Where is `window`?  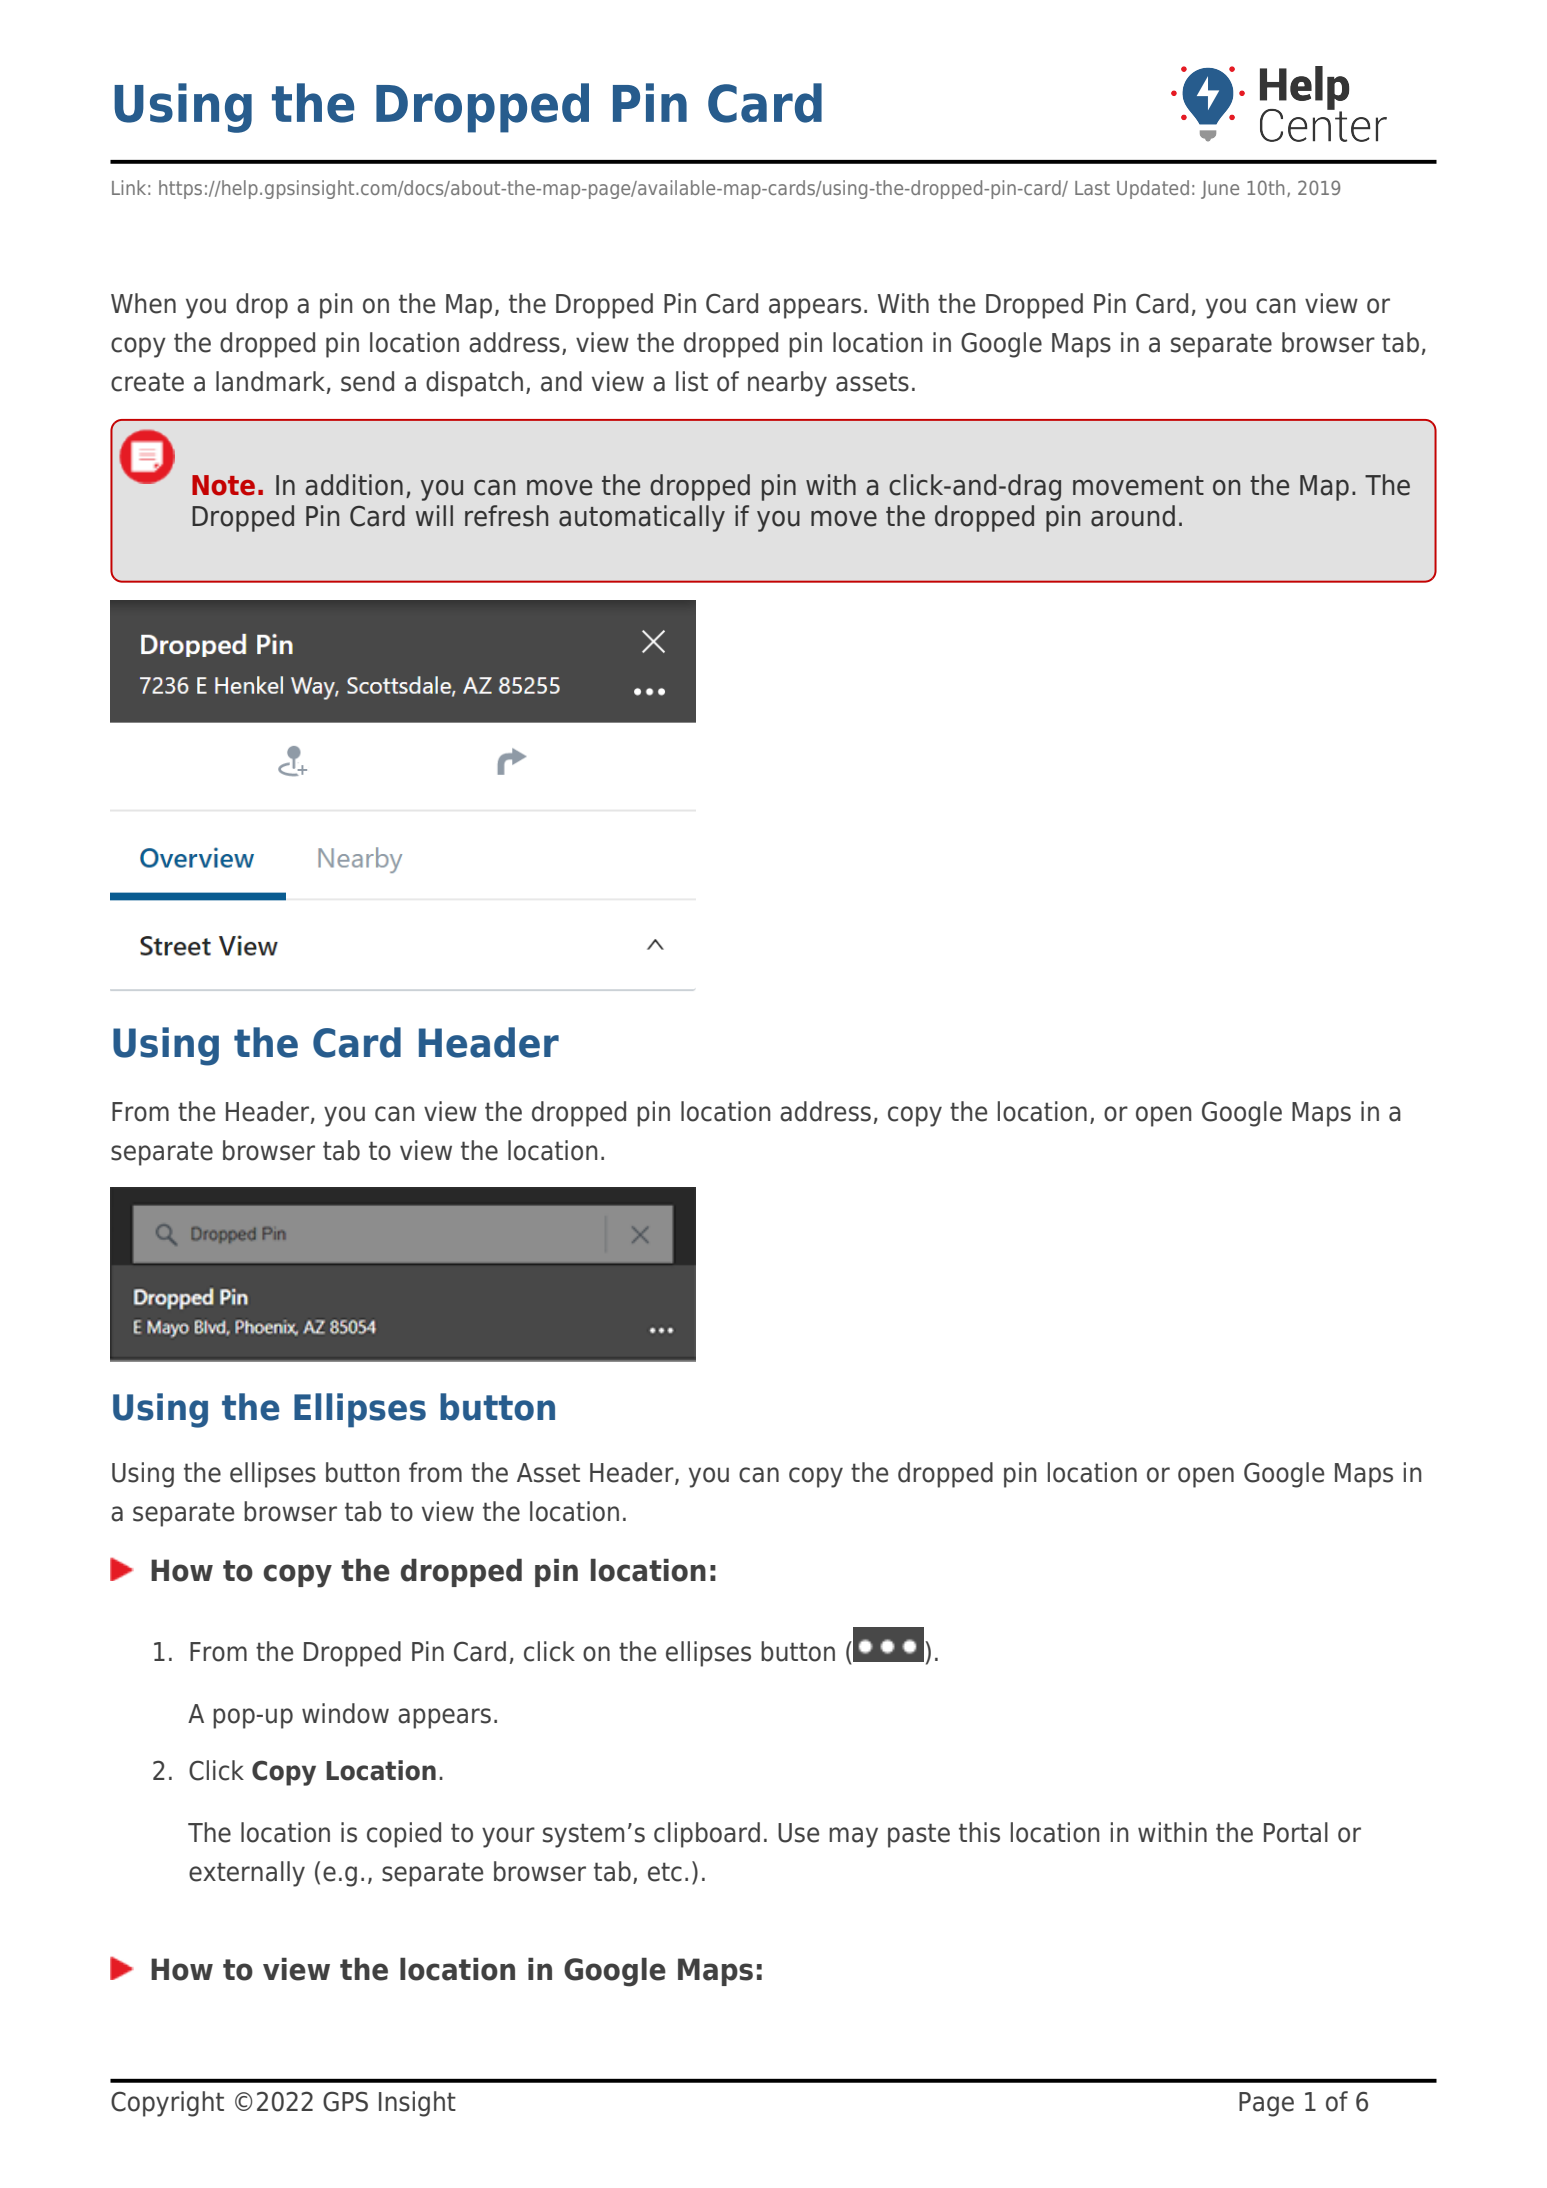
window is located at coordinates (345, 1713).
